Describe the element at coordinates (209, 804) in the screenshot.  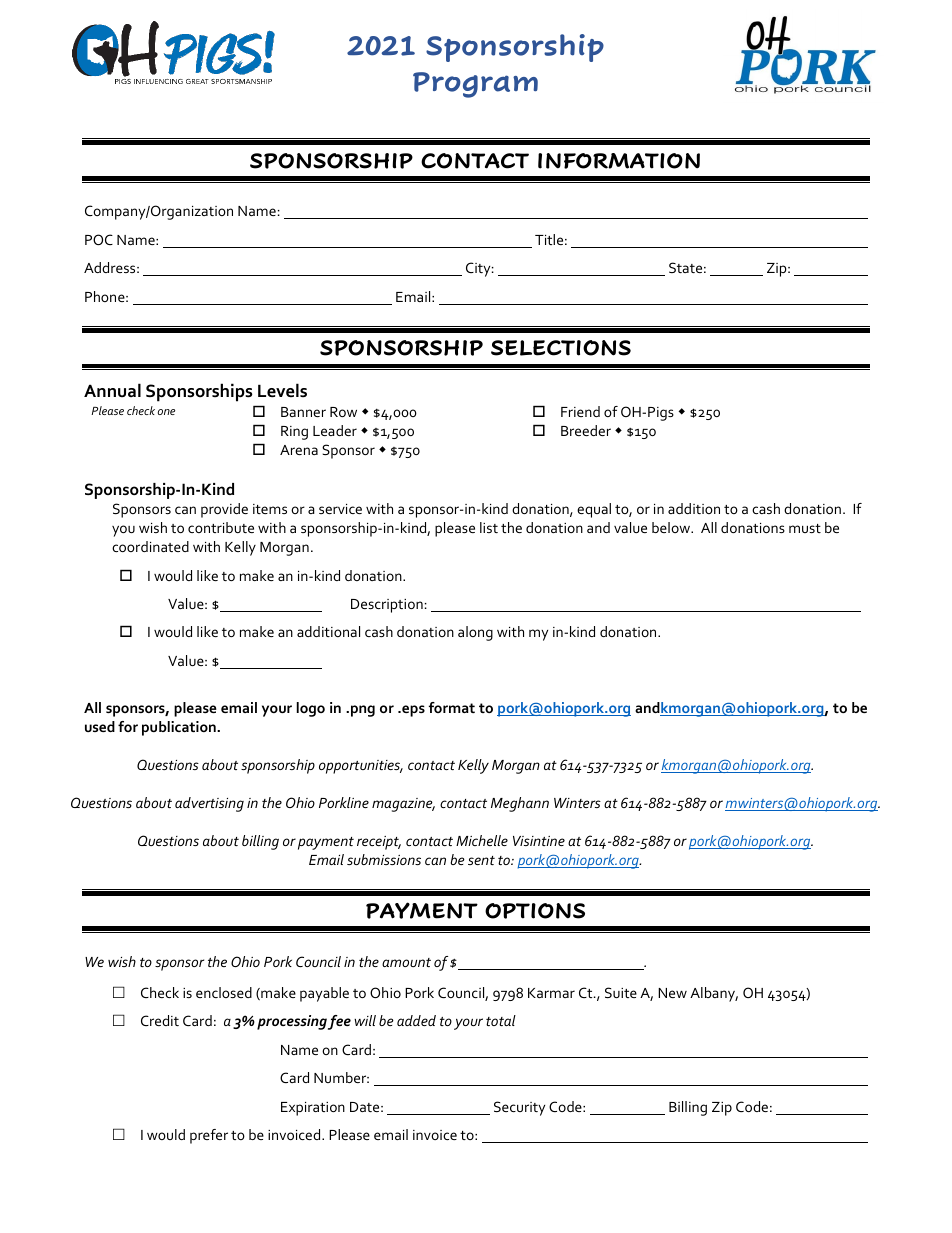
I see `advertising` at that location.
